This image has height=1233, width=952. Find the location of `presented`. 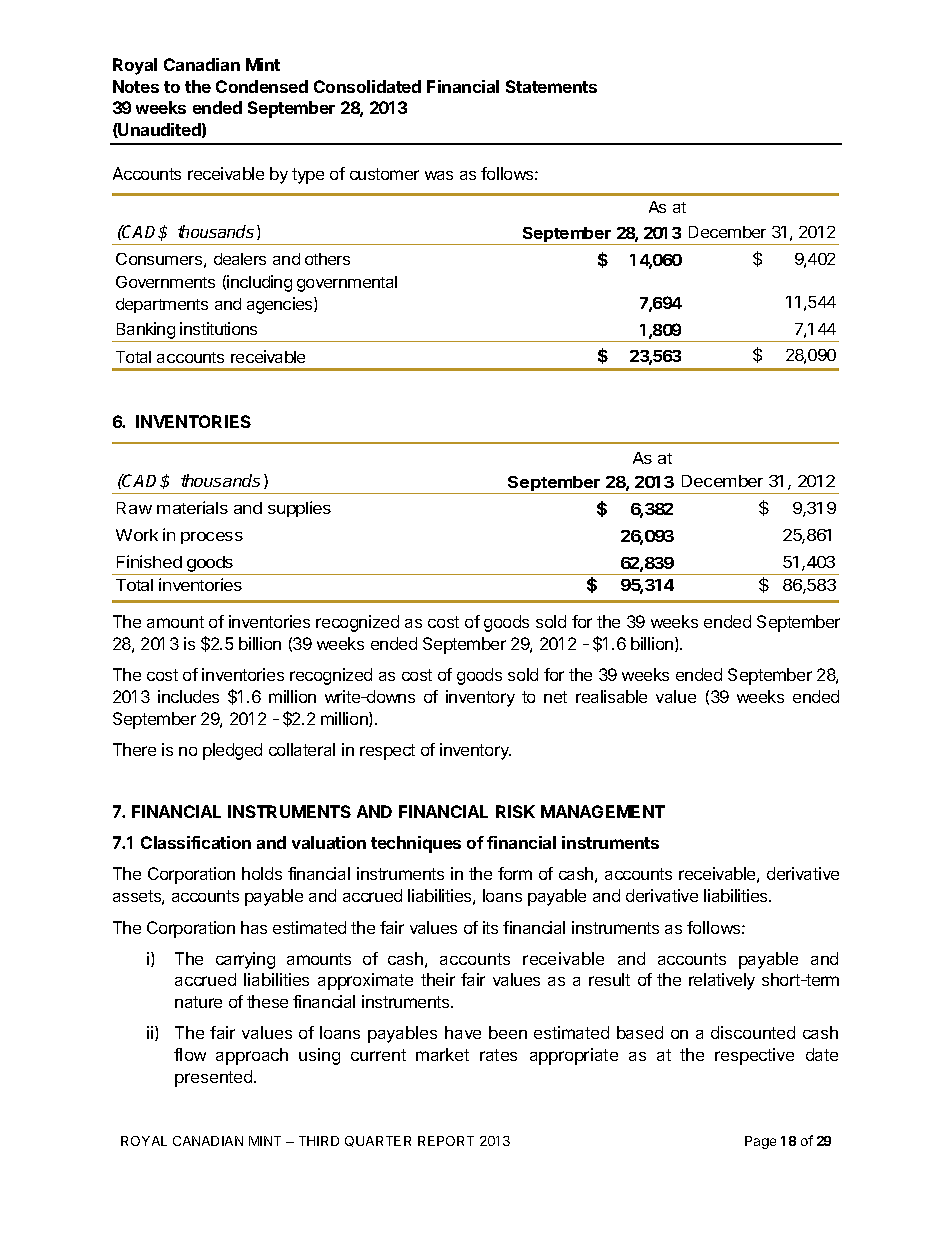

presented is located at coordinates (215, 1078).
